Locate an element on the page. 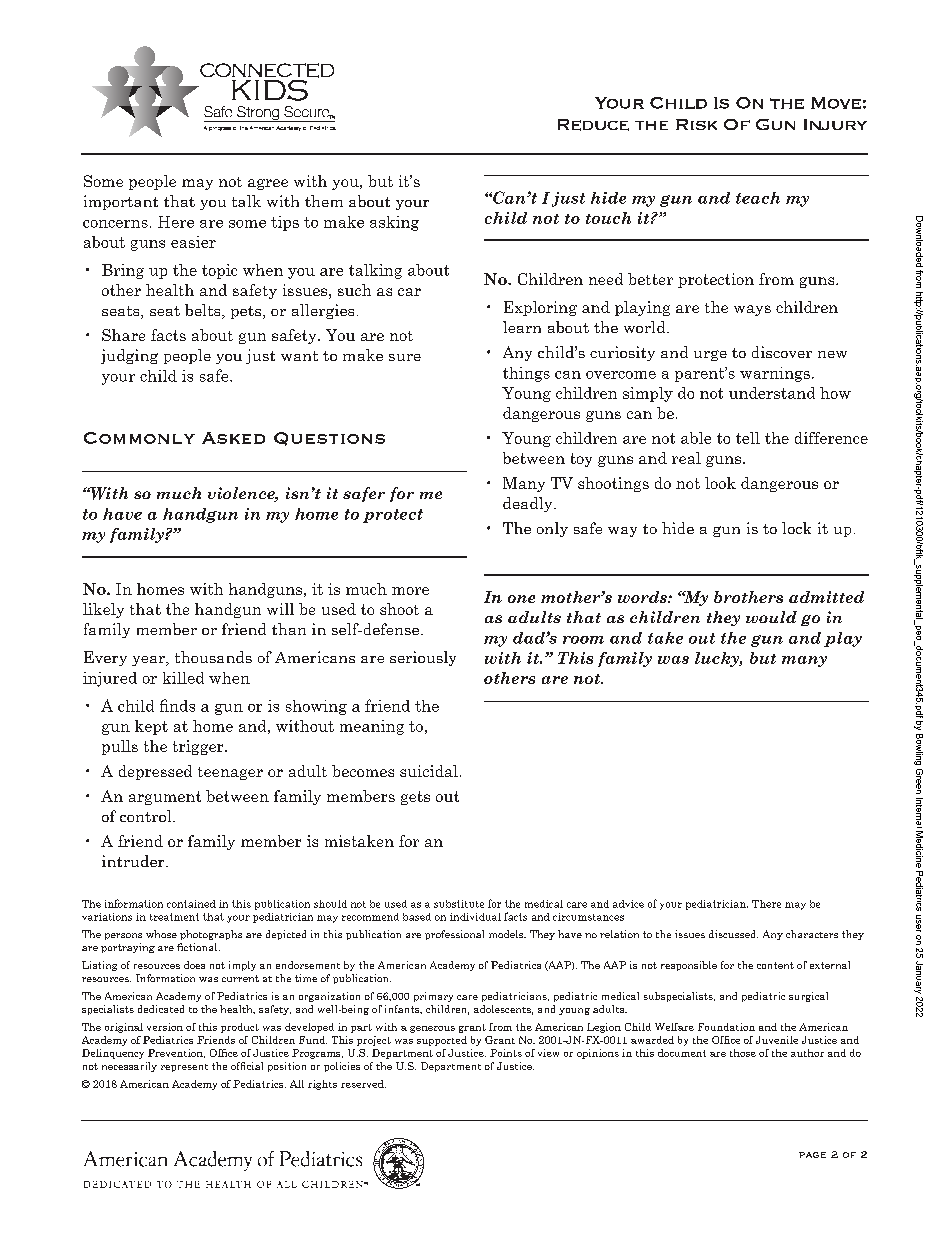  would is located at coordinates (771, 617).
